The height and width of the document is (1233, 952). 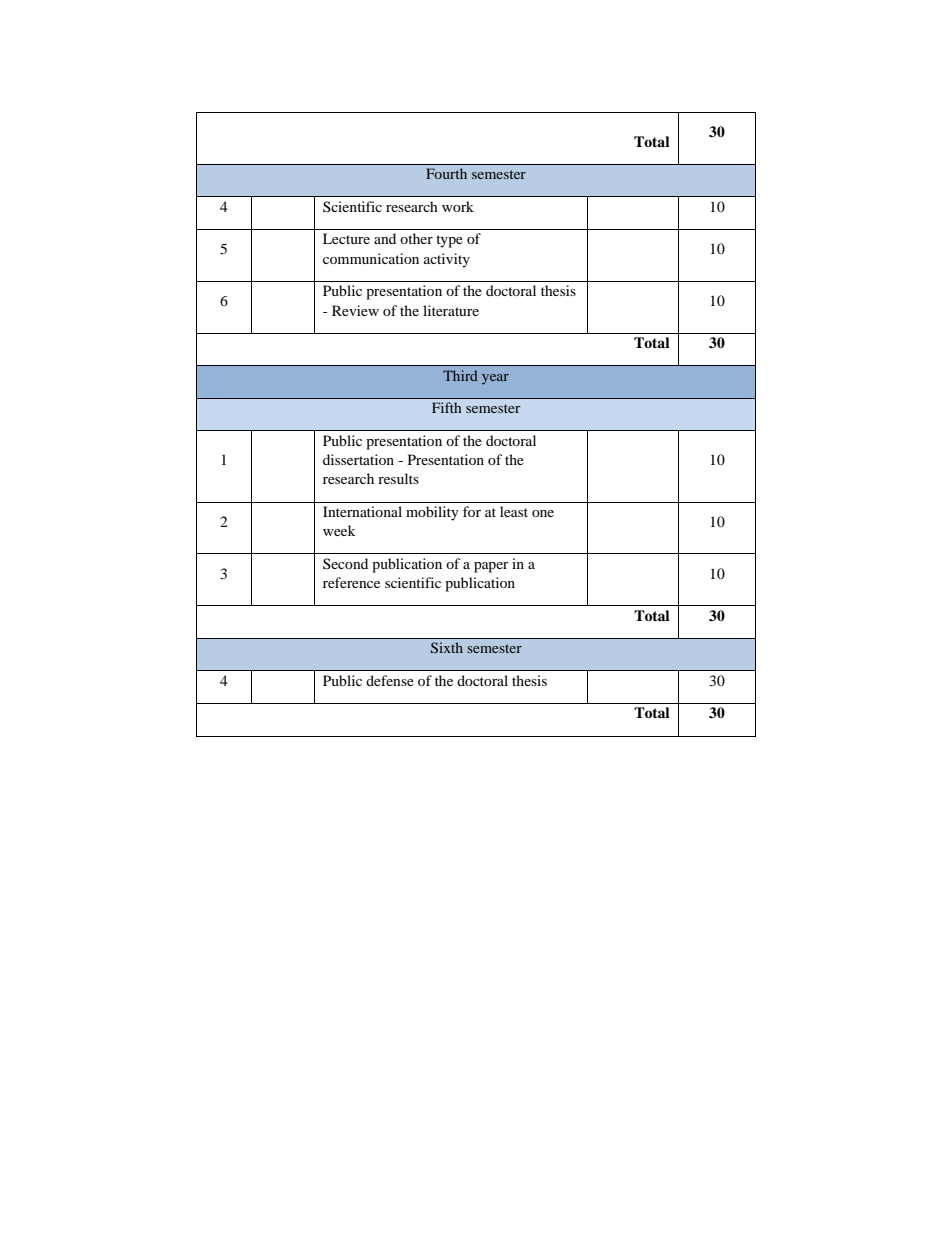 I want to click on work, so click(x=458, y=206).
